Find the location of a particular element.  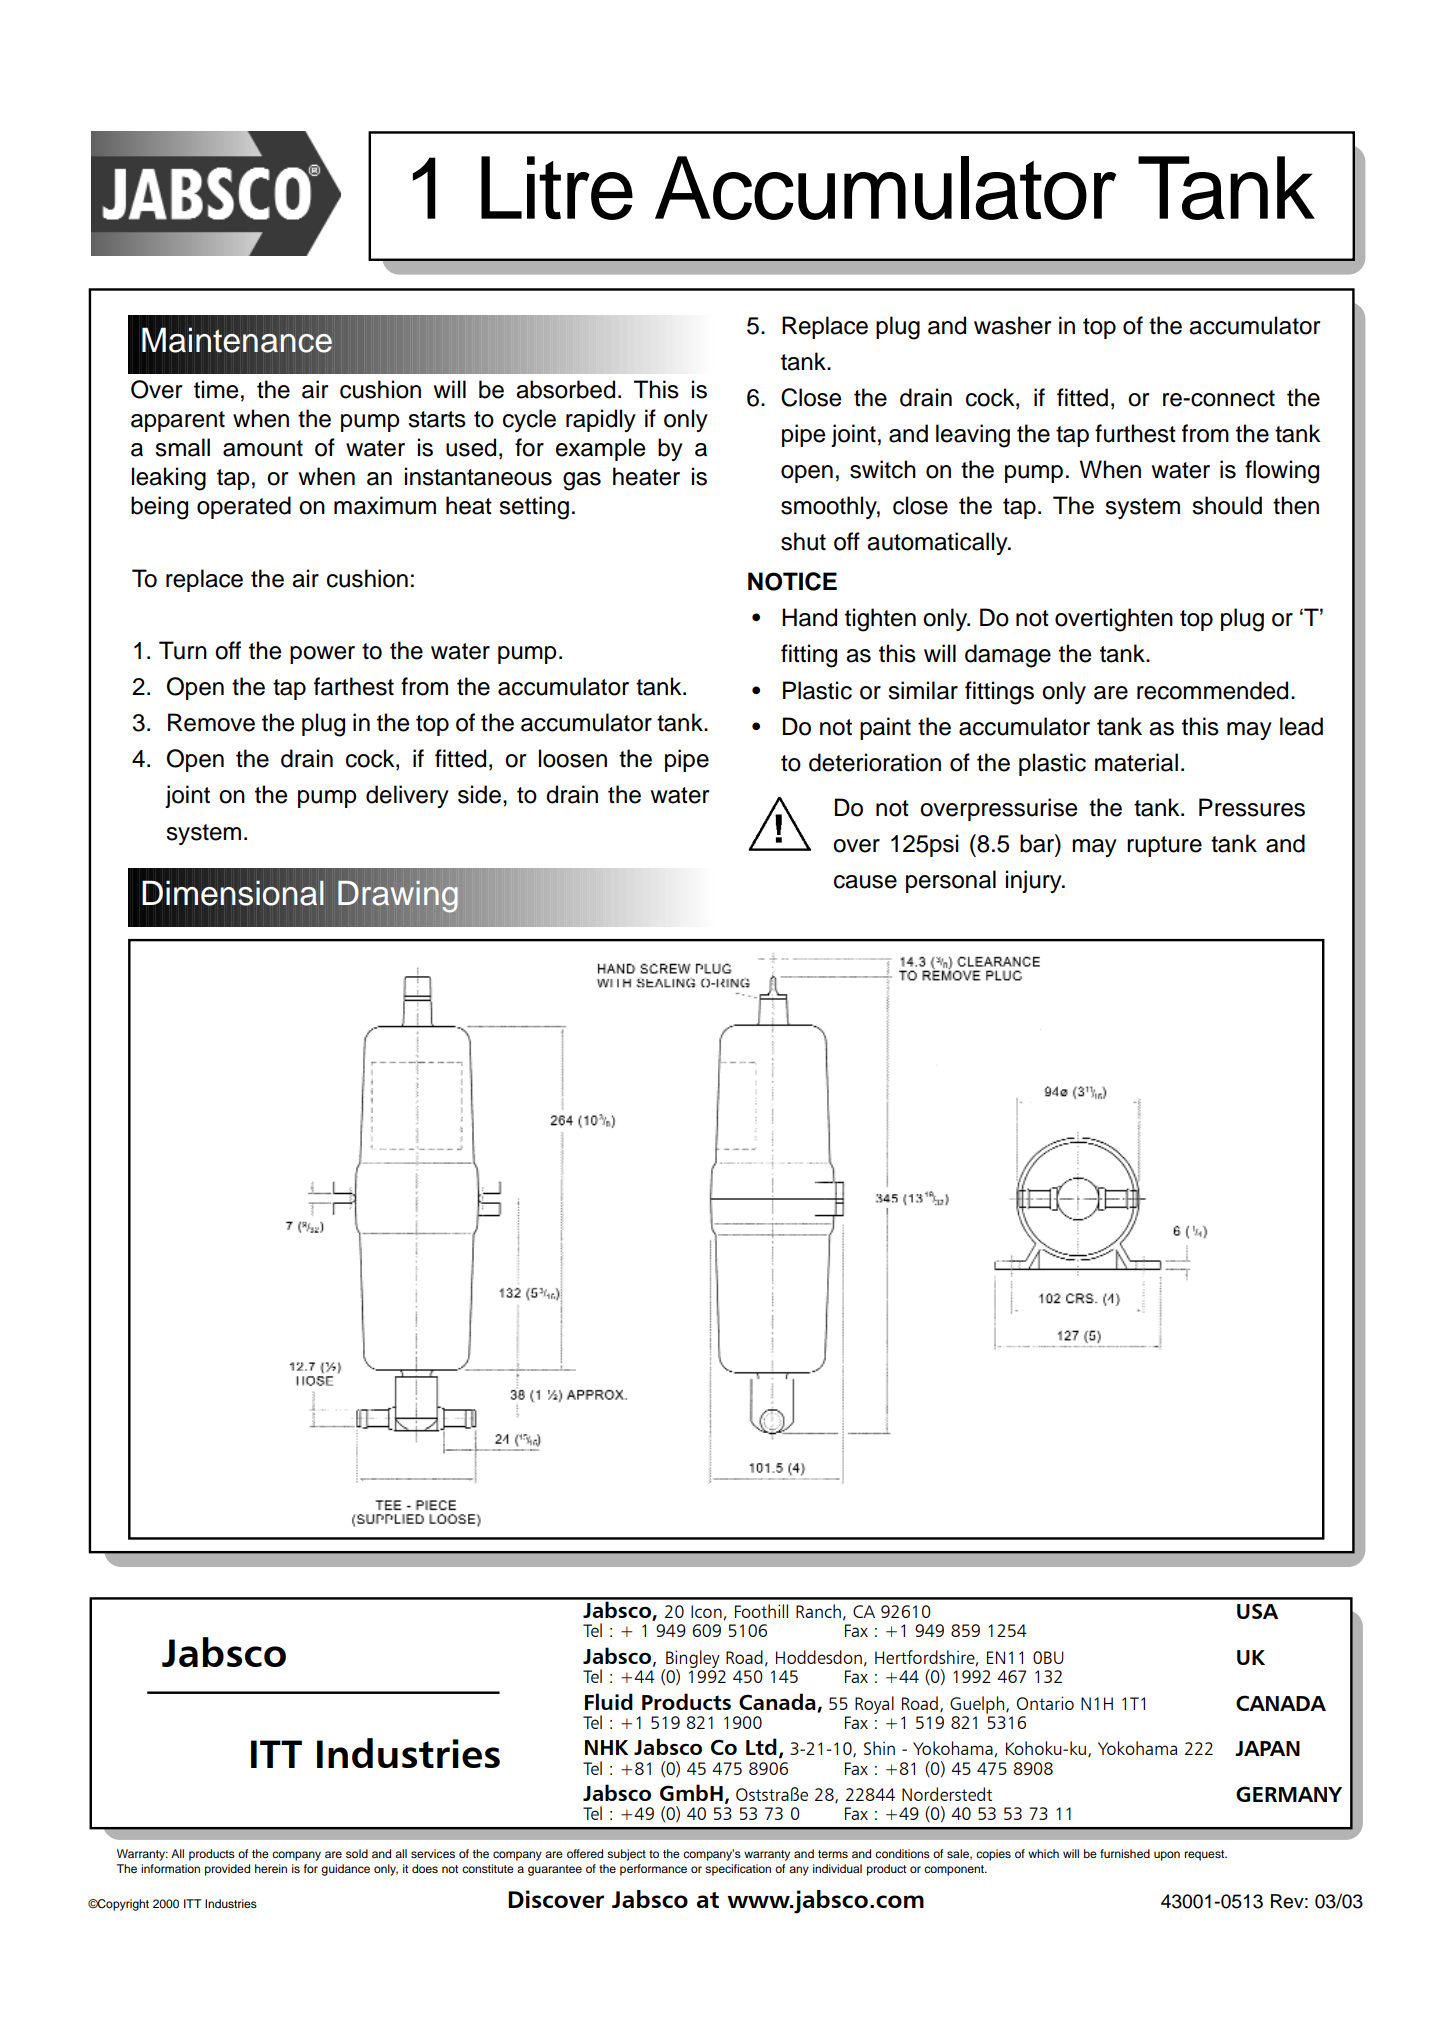

washer is located at coordinates (1012, 325).
